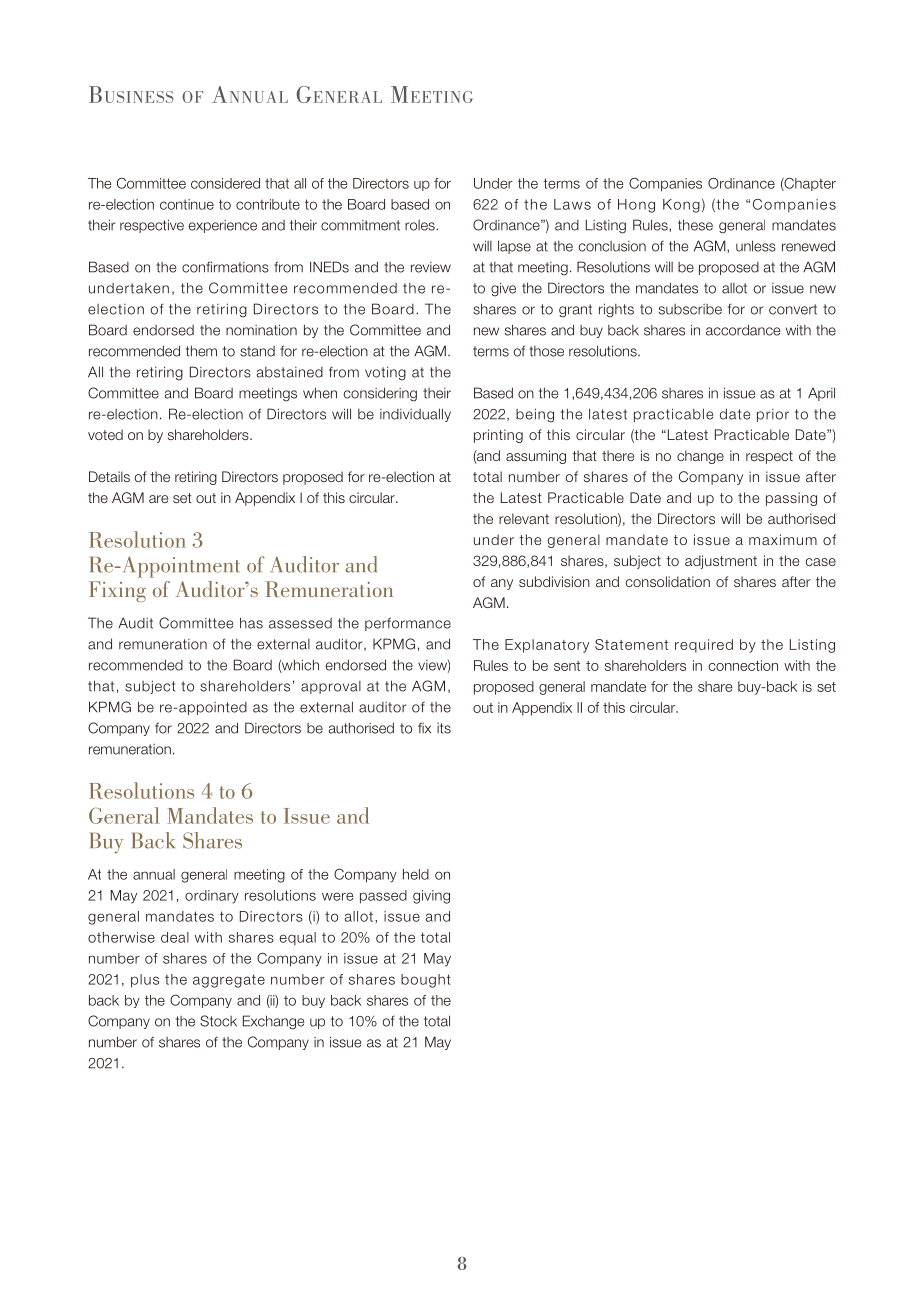  What do you see at coordinates (791, 499) in the image?
I see `passing` at bounding box center [791, 499].
